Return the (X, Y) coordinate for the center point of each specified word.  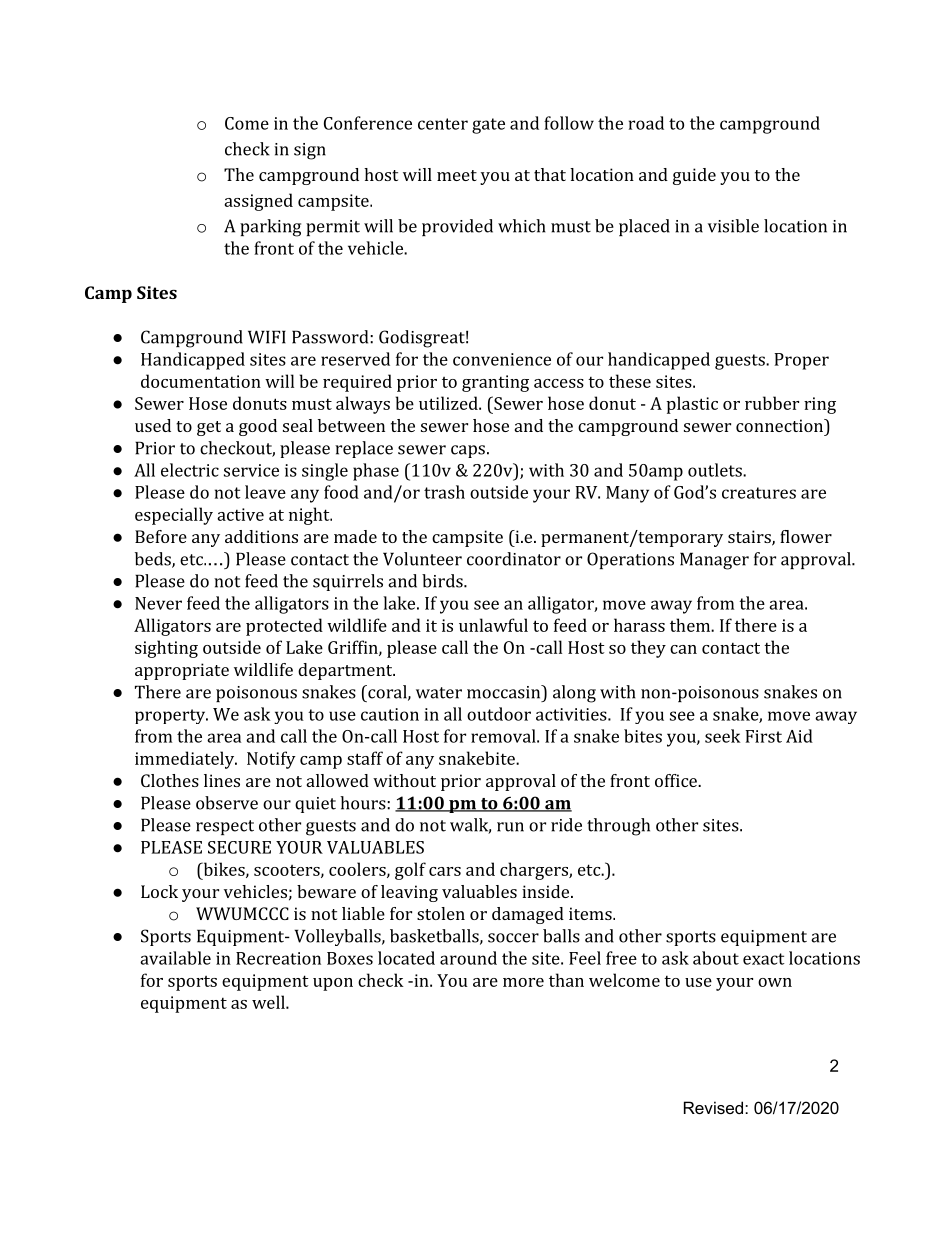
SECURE (239, 847)
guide (694, 176)
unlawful (493, 625)
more (523, 982)
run (510, 827)
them (691, 625)
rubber (772, 403)
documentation (201, 381)
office (677, 780)
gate (488, 126)
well (269, 1002)
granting (495, 383)
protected (284, 627)
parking (270, 228)
